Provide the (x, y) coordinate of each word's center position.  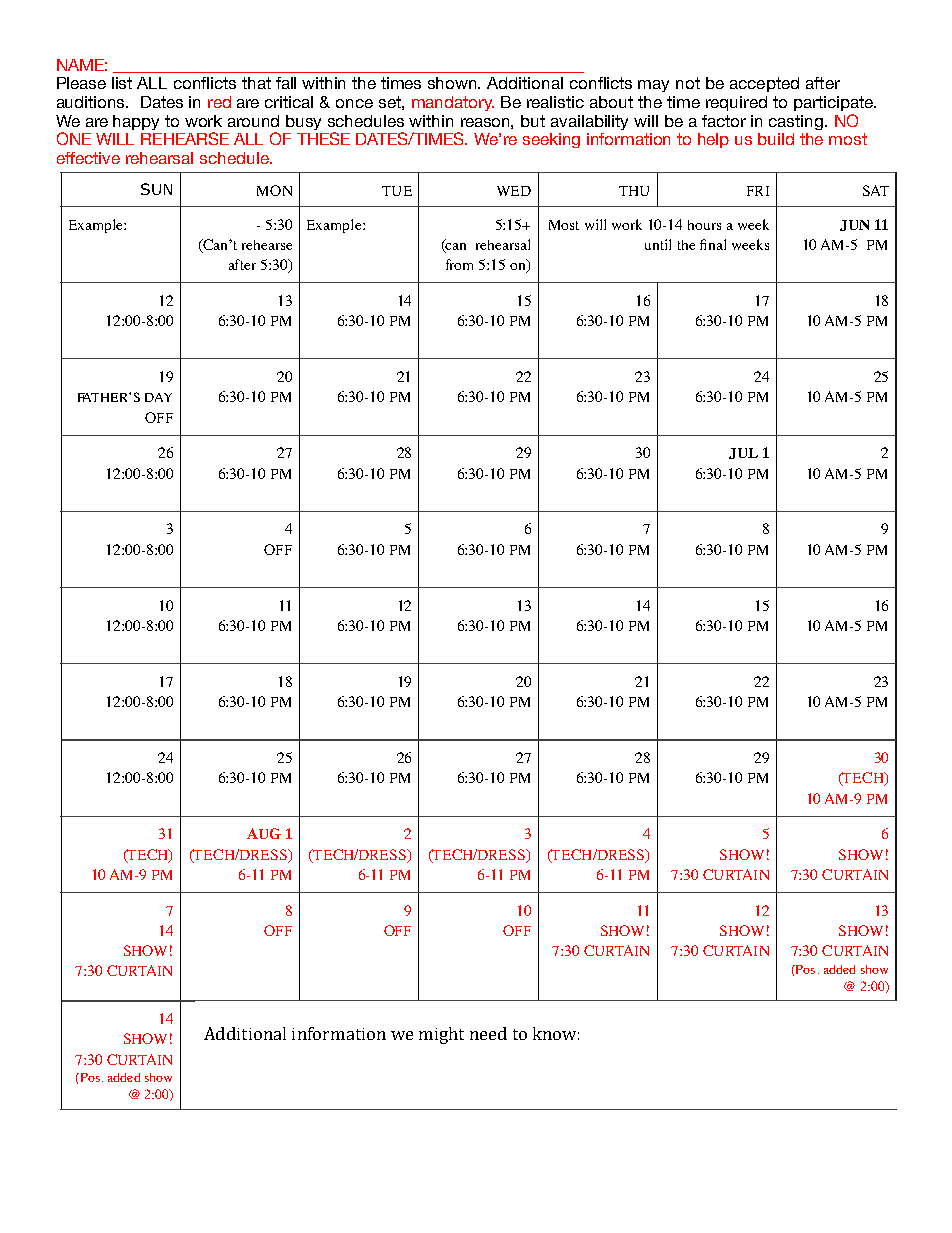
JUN (854, 225)
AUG (264, 833)
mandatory (453, 103)
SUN (156, 189)
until (658, 244)
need (488, 1033)
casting (797, 122)
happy (136, 122)
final (713, 244)
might (441, 1035)
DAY (158, 397)
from (459, 264)
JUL (743, 453)
